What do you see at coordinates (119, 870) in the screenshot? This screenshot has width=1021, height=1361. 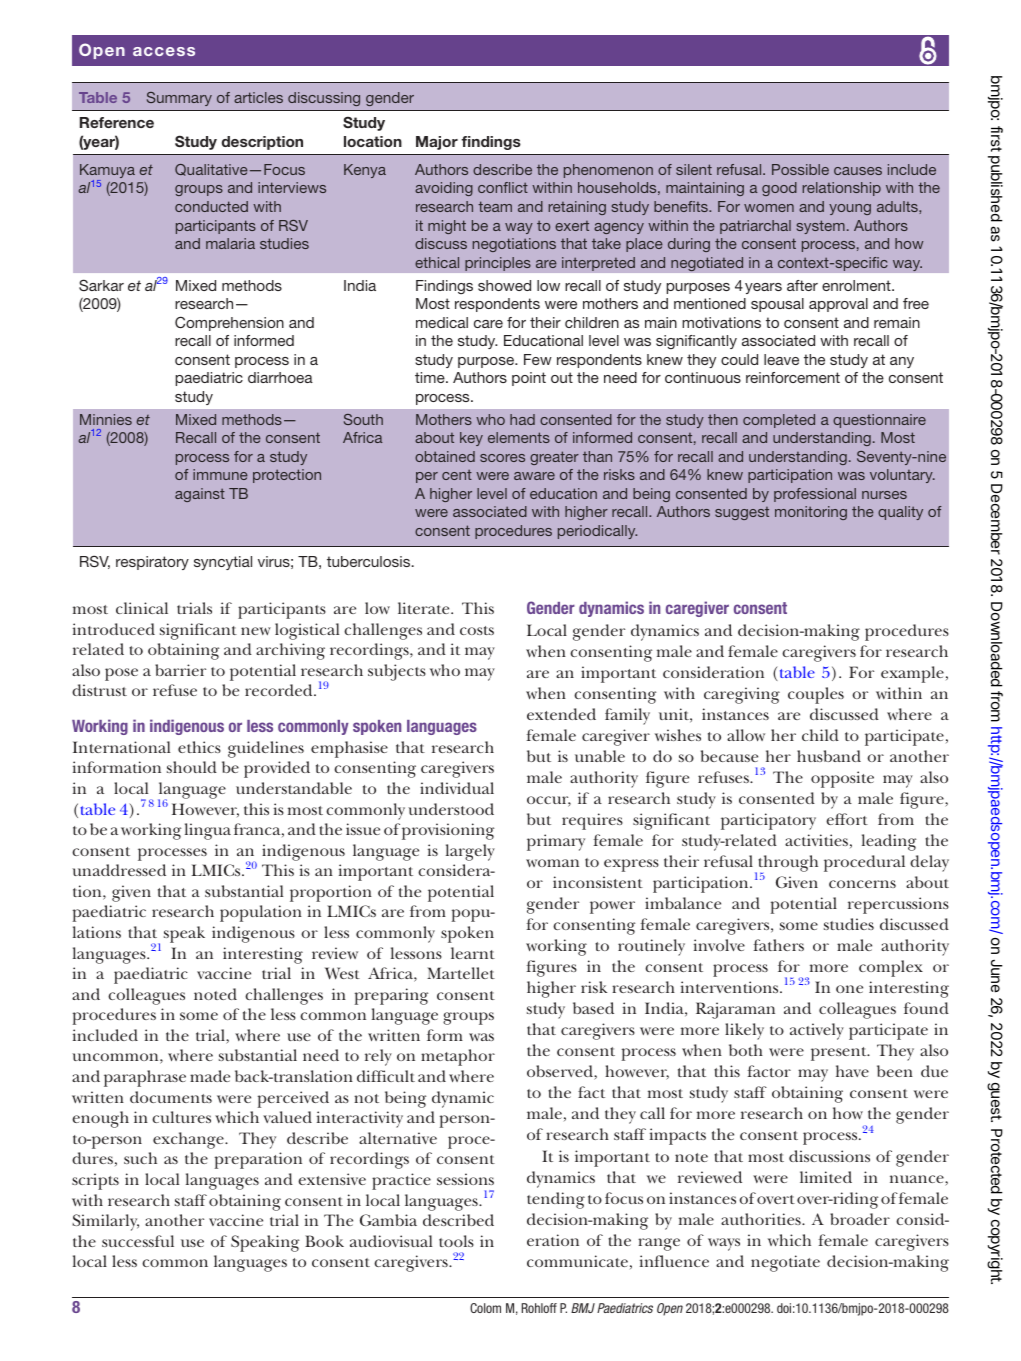 I see `unaddressed` at bounding box center [119, 870].
